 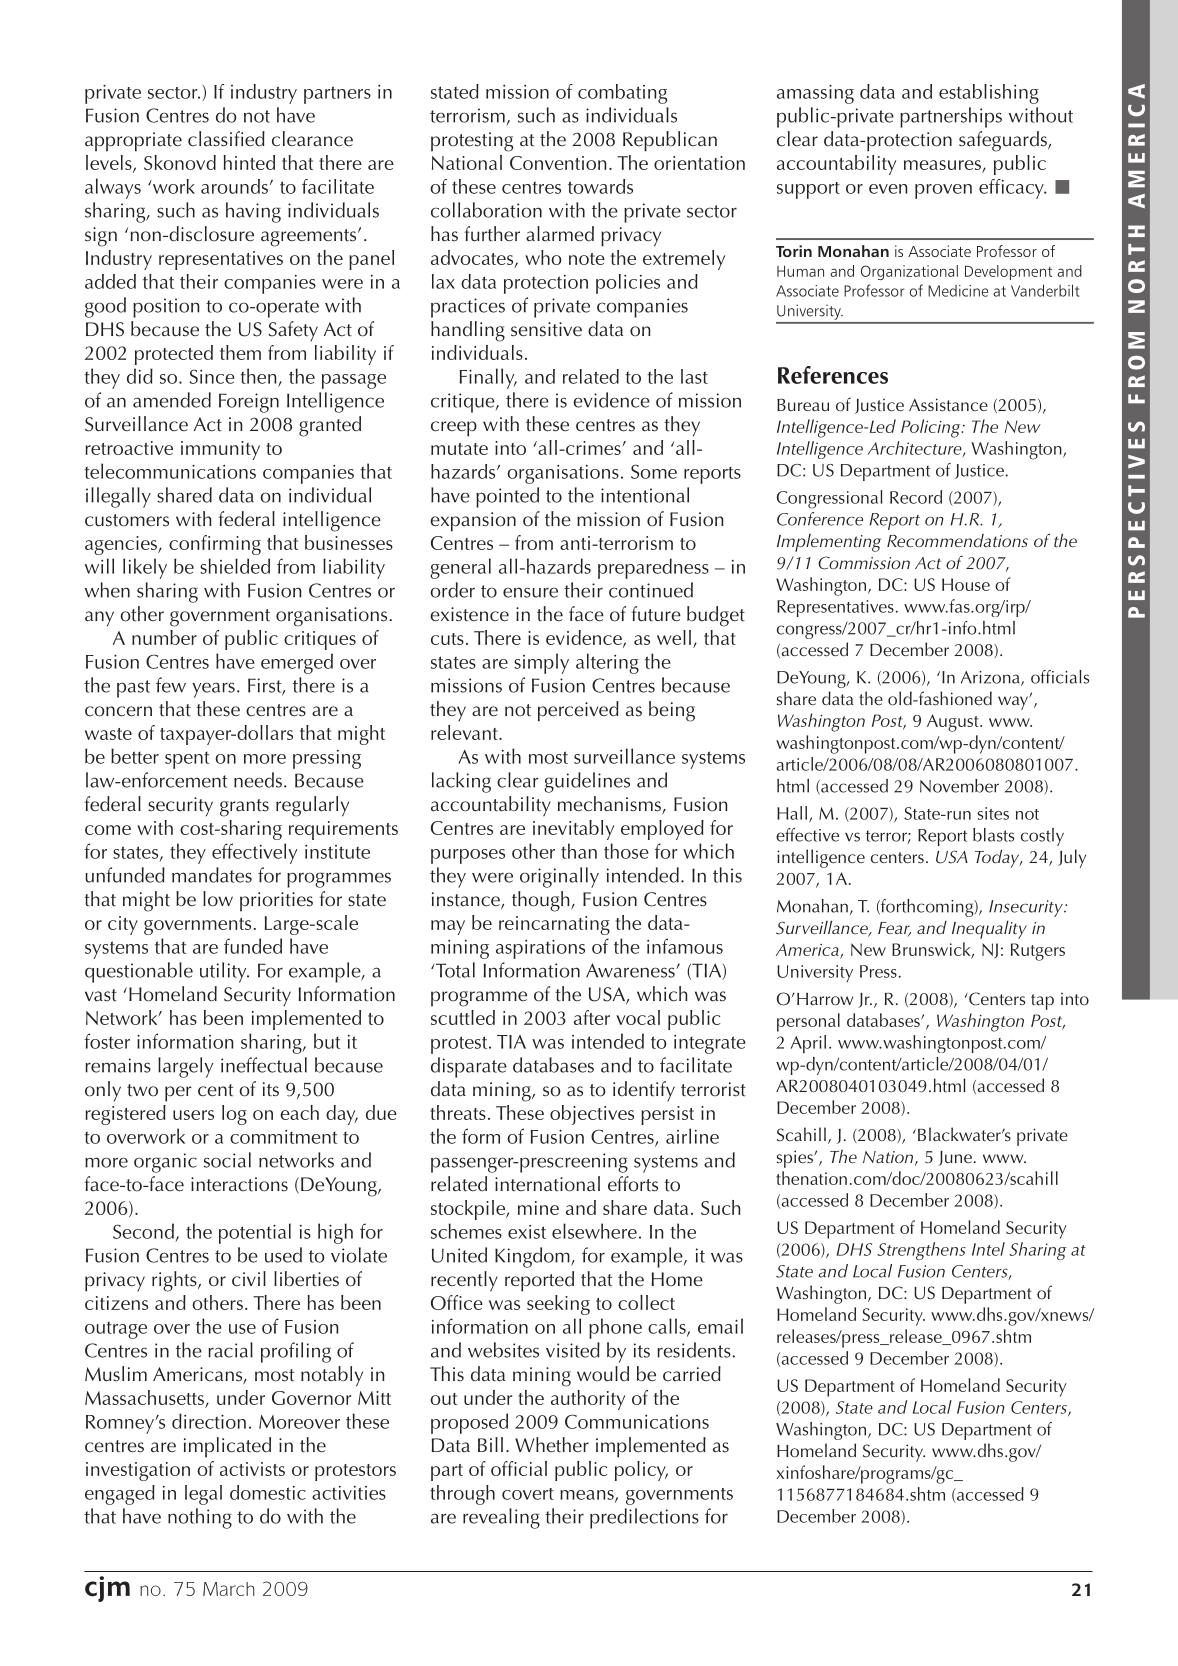 What do you see at coordinates (558, 163) in the image?
I see `Convention` at bounding box center [558, 163].
